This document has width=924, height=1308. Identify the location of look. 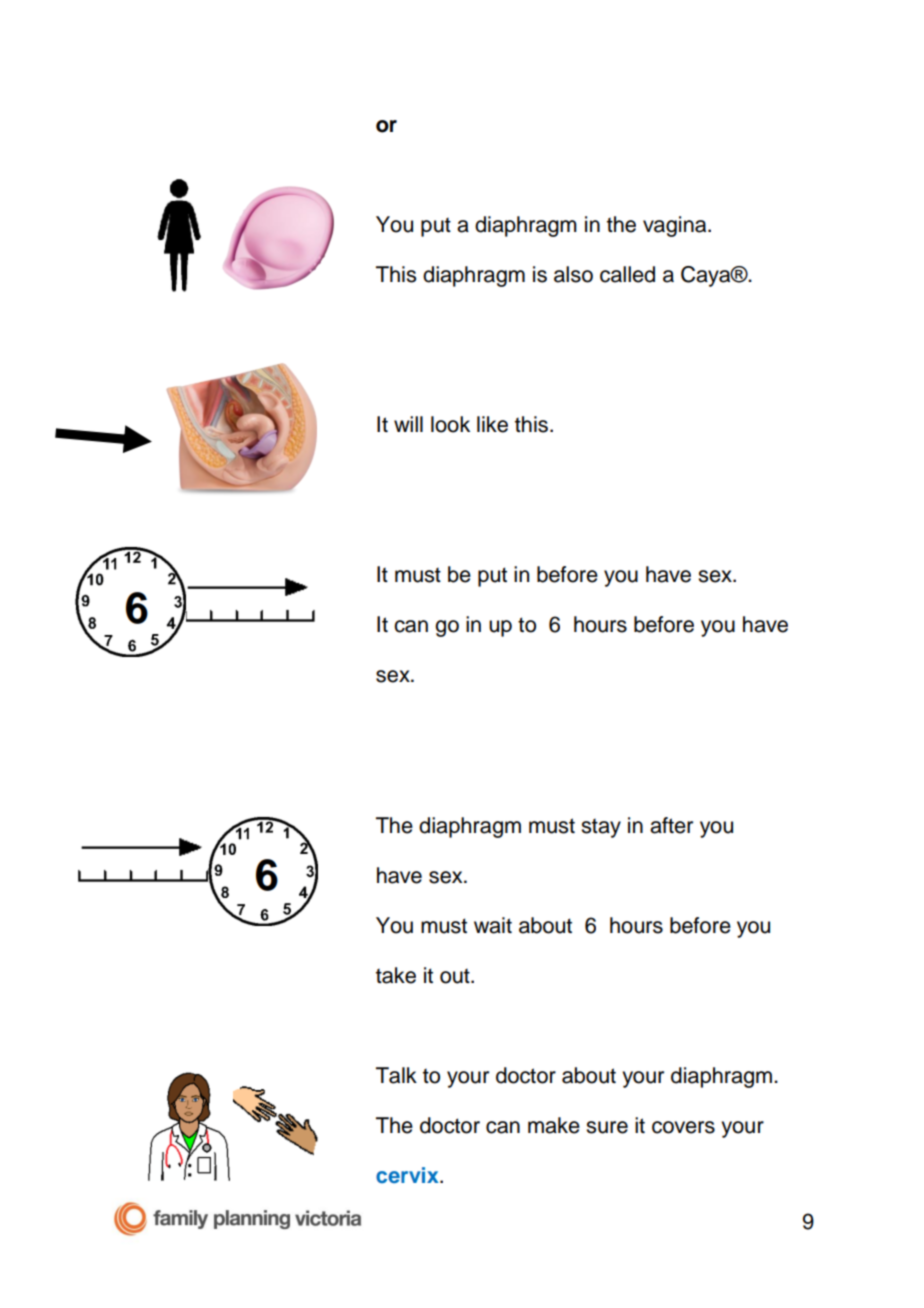
(450, 424).
